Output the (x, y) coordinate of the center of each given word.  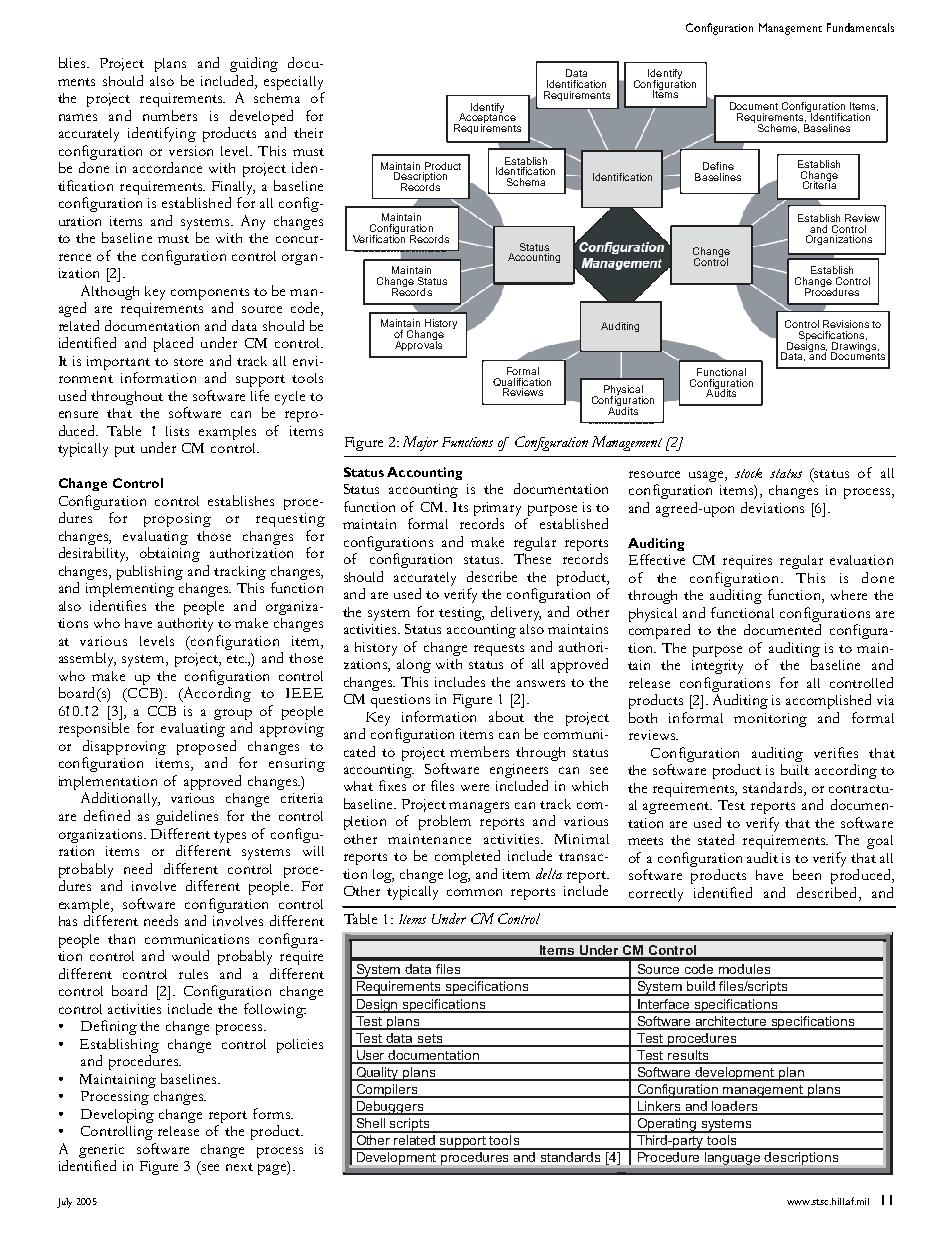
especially (293, 83)
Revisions (846, 324)
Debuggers (389, 1108)
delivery (516, 613)
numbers (170, 115)
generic (101, 1151)
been (807, 874)
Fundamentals (860, 27)
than (121, 939)
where (849, 595)
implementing (130, 590)
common (474, 892)
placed (173, 344)
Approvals (418, 345)
